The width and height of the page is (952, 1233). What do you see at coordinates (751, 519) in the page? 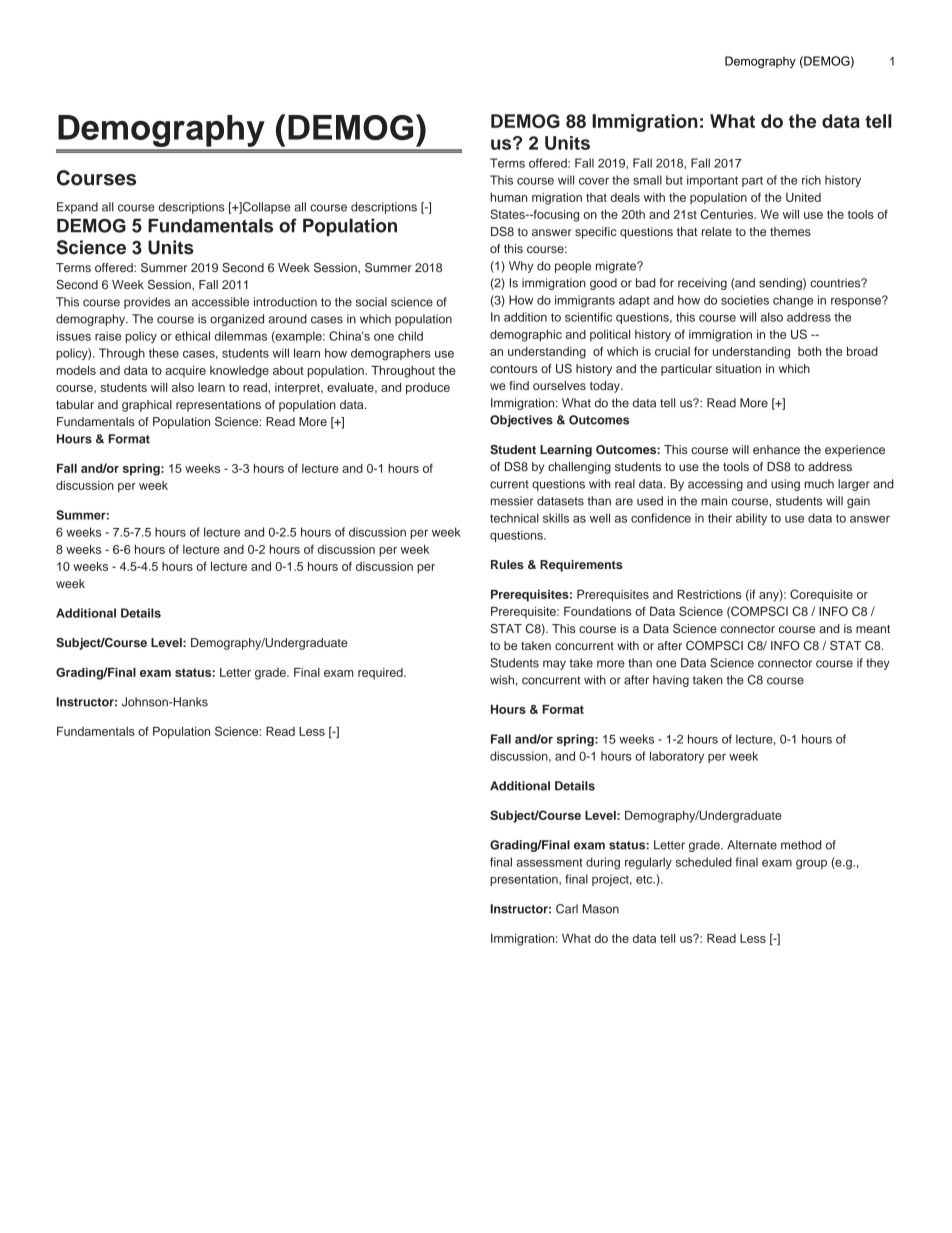
I see `ability` at bounding box center [751, 519].
